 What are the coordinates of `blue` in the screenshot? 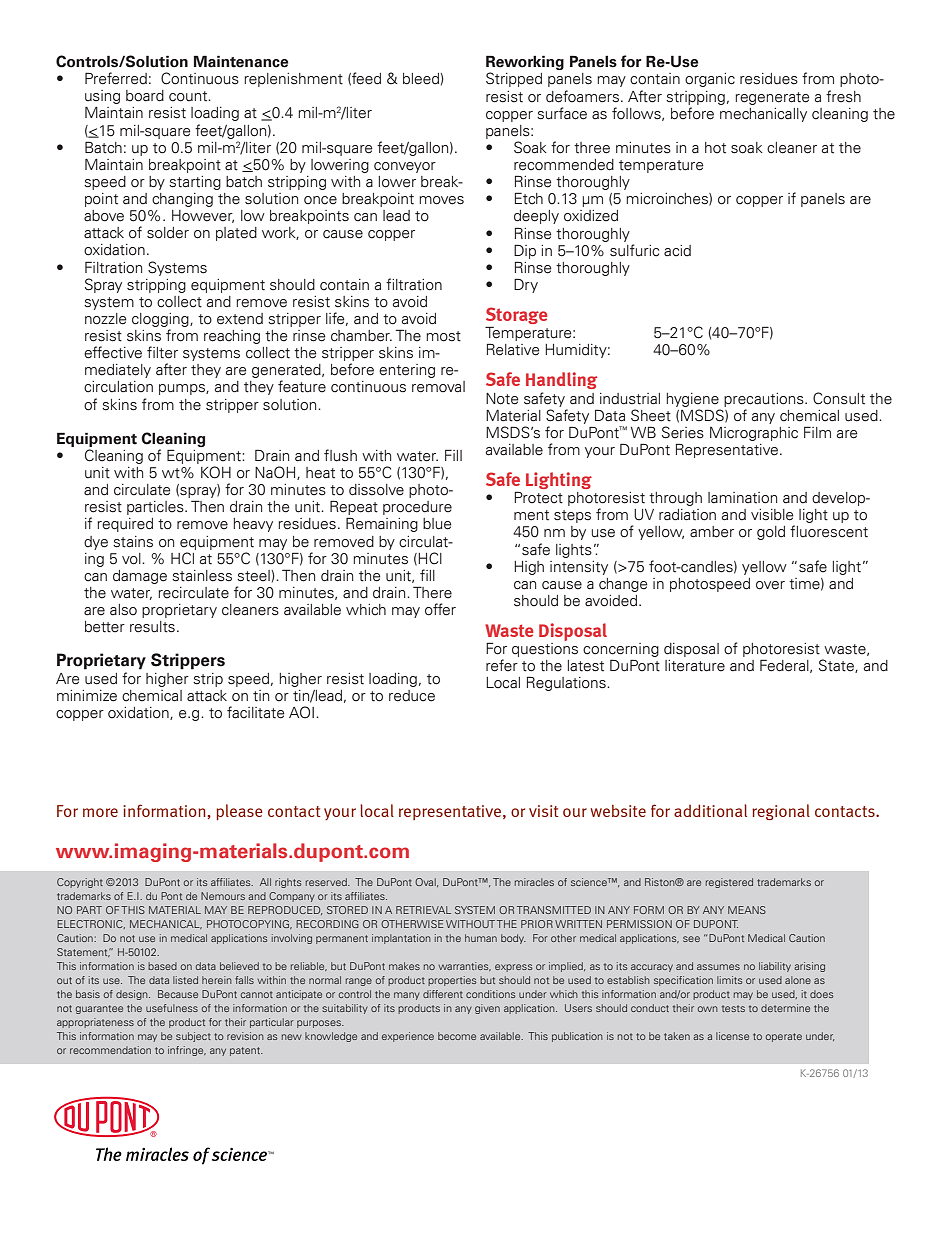 It's located at (437, 524).
